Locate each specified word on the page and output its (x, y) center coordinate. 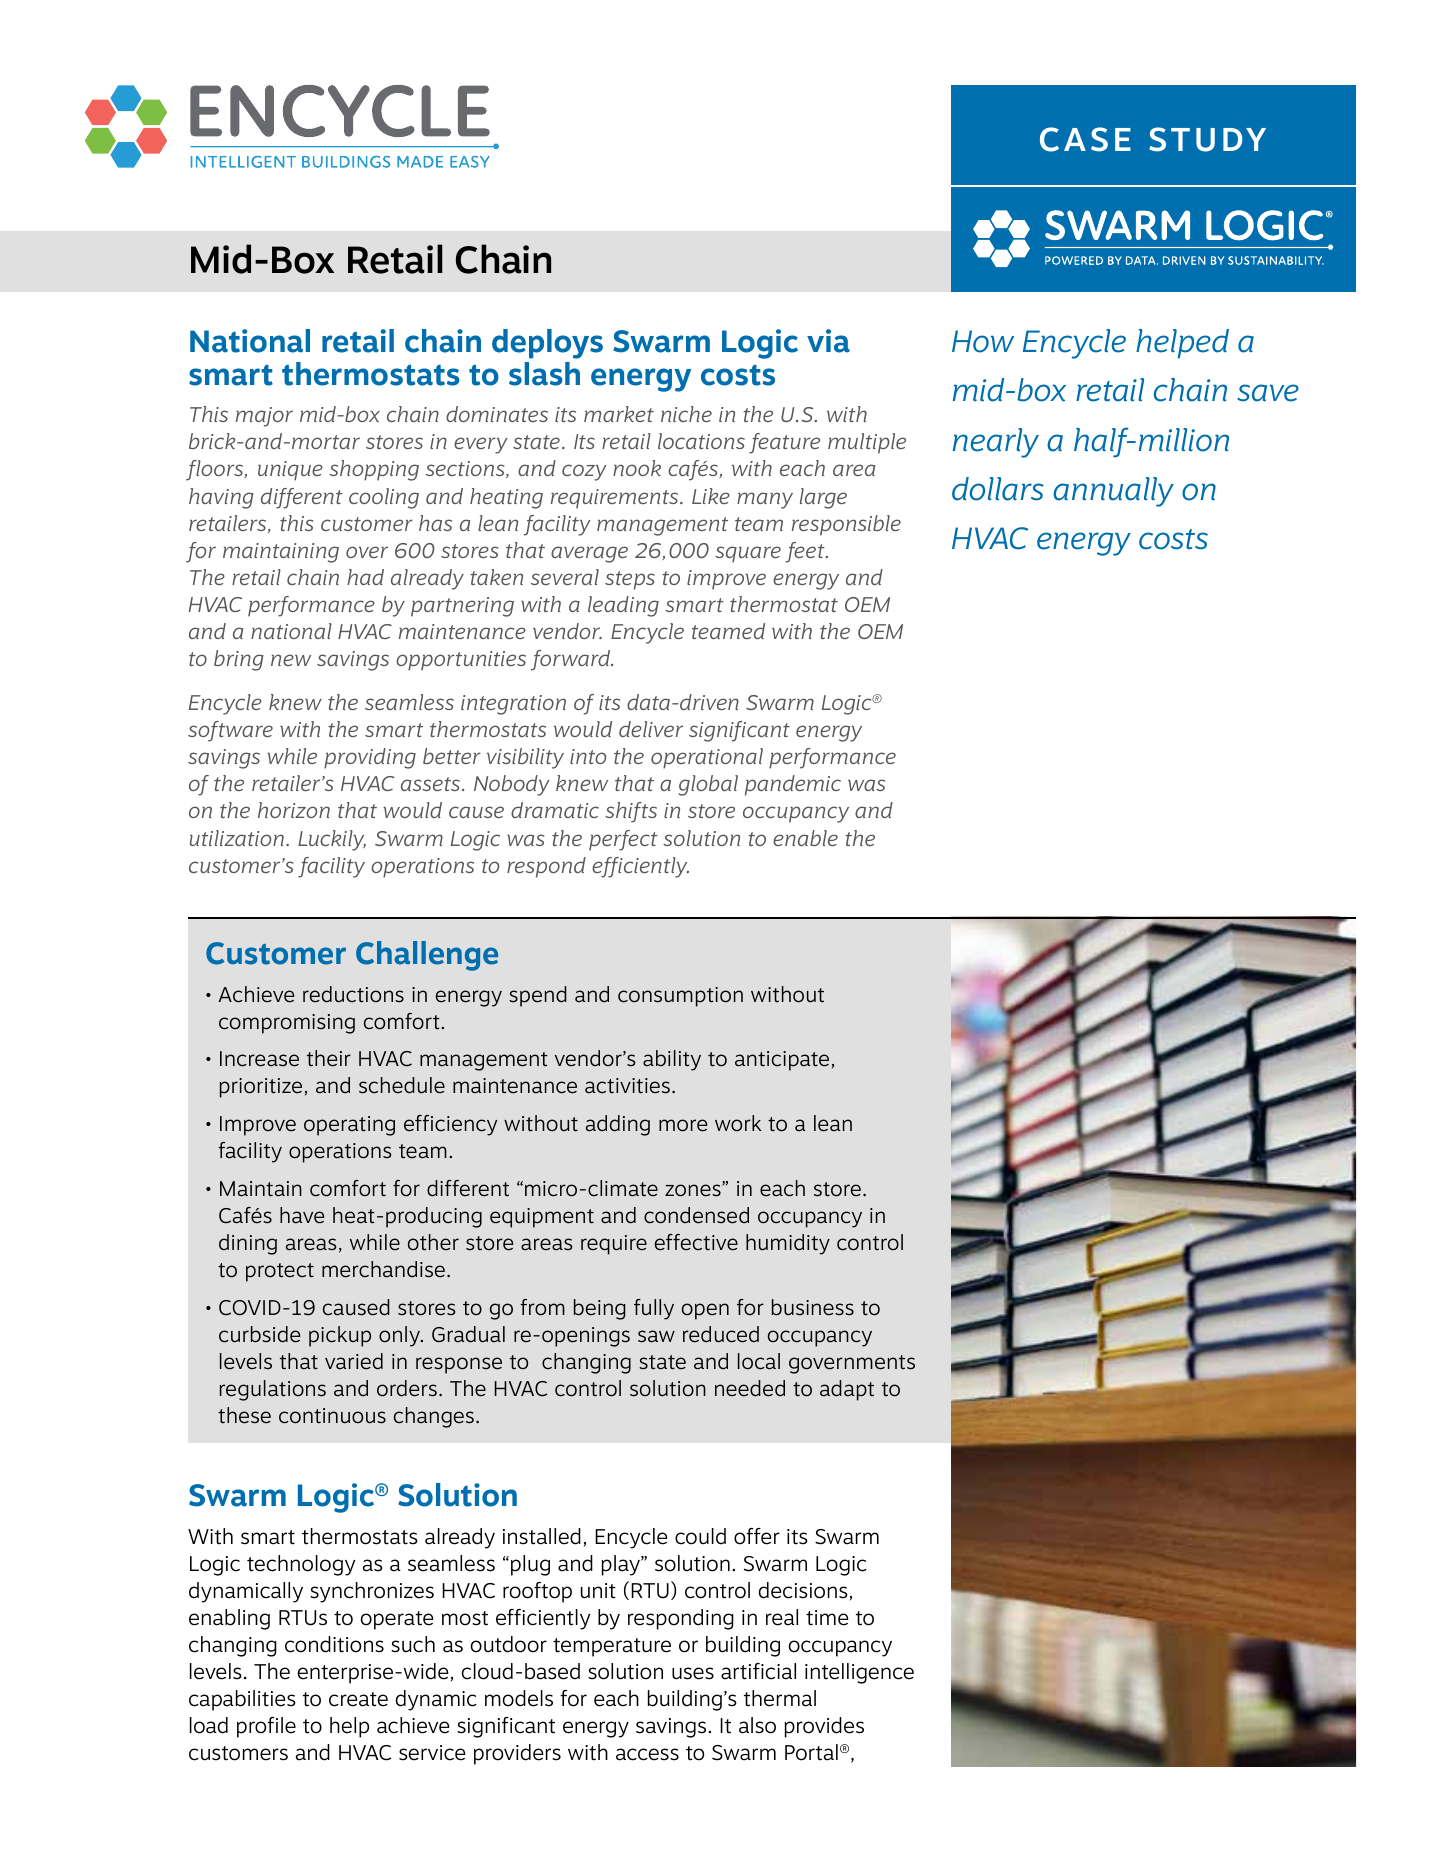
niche (686, 414)
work (738, 1123)
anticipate (782, 1061)
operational (707, 758)
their (329, 1058)
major (264, 417)
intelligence (859, 1673)
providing (370, 758)
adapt (847, 1390)
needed (750, 1388)
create (358, 1699)
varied (354, 1361)
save (1268, 393)
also (757, 1725)
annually (1113, 492)
